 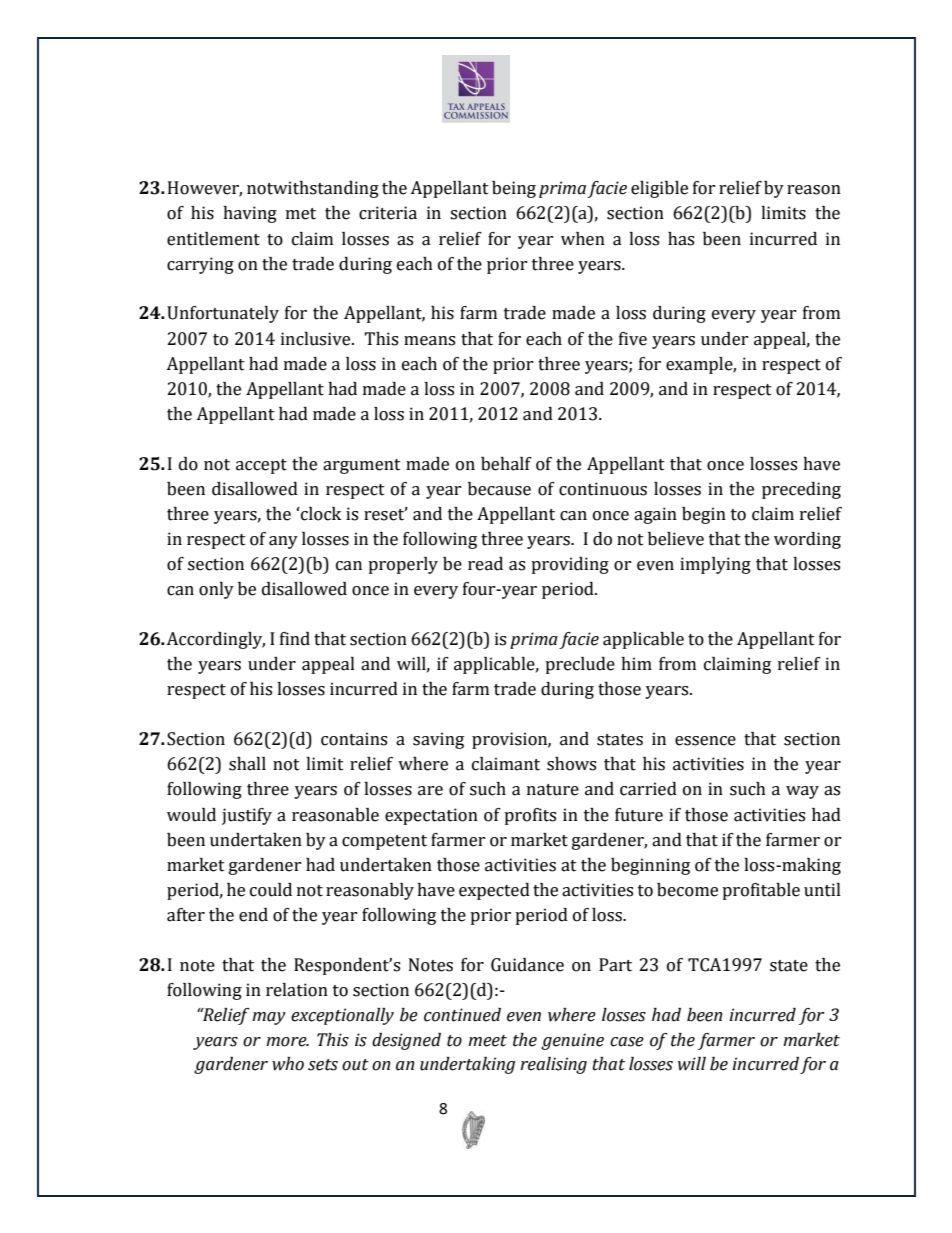 What do you see at coordinates (801, 490) in the image?
I see `preceding` at bounding box center [801, 490].
